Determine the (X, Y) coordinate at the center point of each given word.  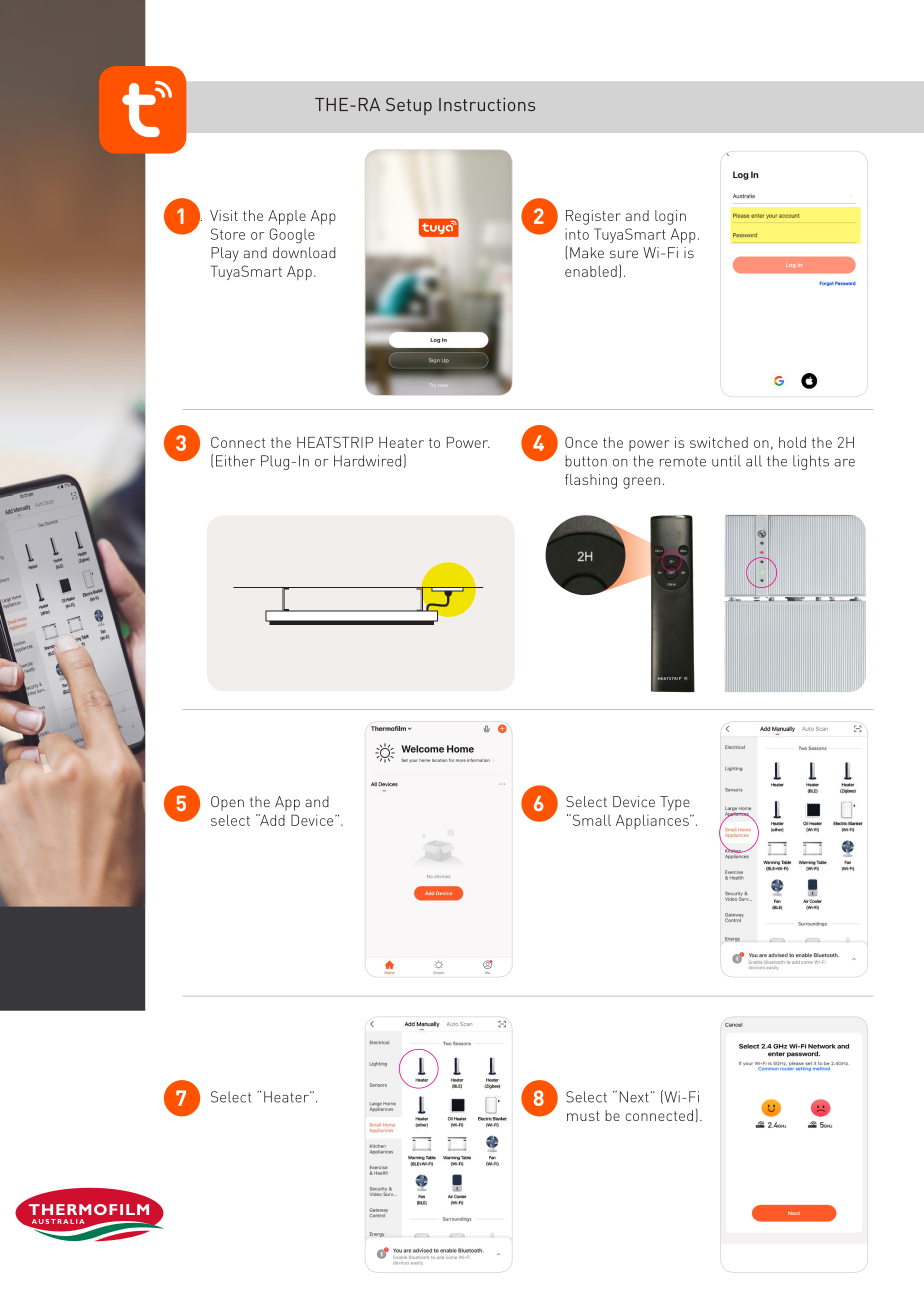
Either (236, 461)
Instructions (487, 104)
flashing (591, 481)
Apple (287, 217)
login (670, 217)
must (583, 1116)
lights (811, 462)
